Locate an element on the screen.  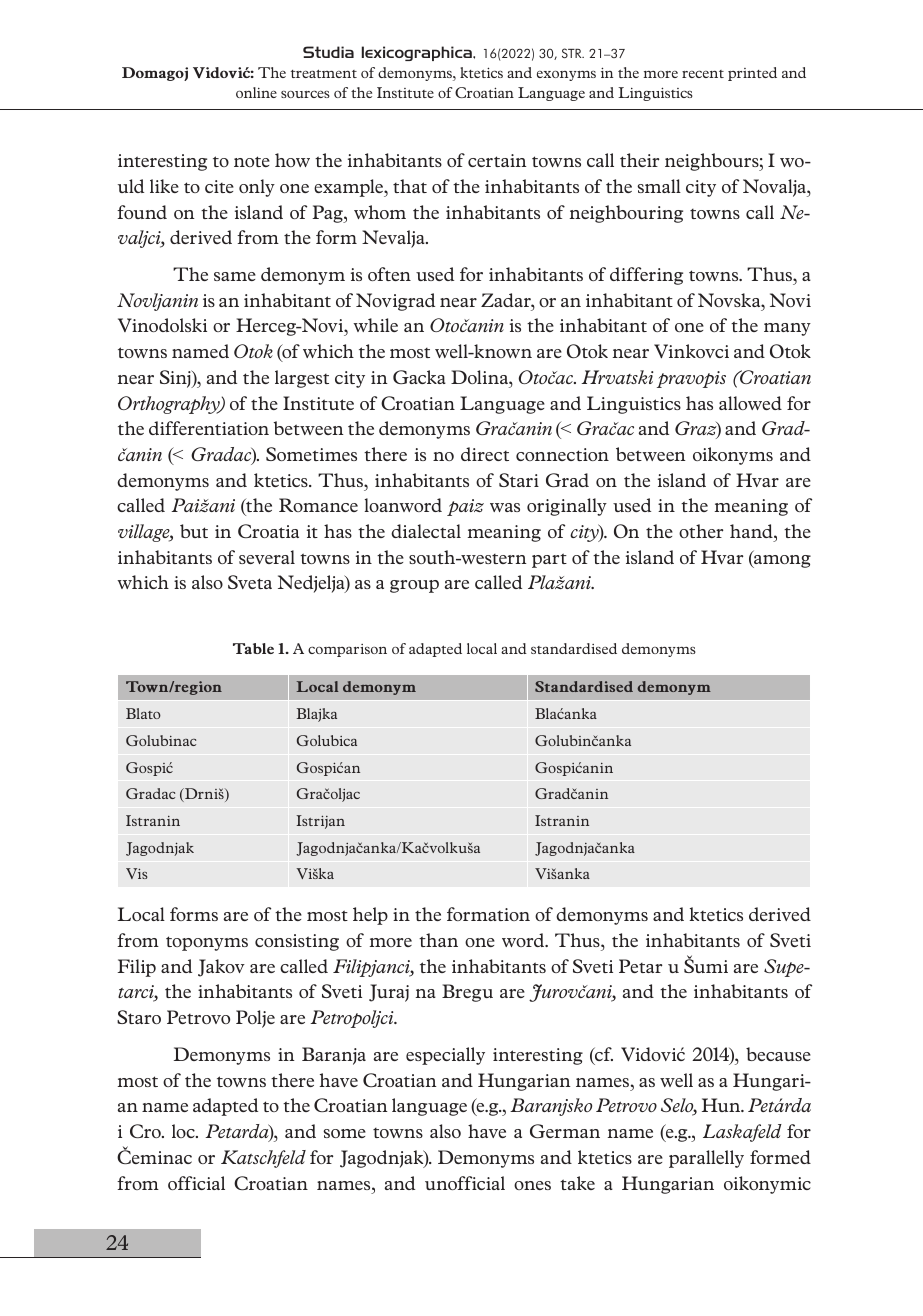
online is located at coordinates (256, 92).
